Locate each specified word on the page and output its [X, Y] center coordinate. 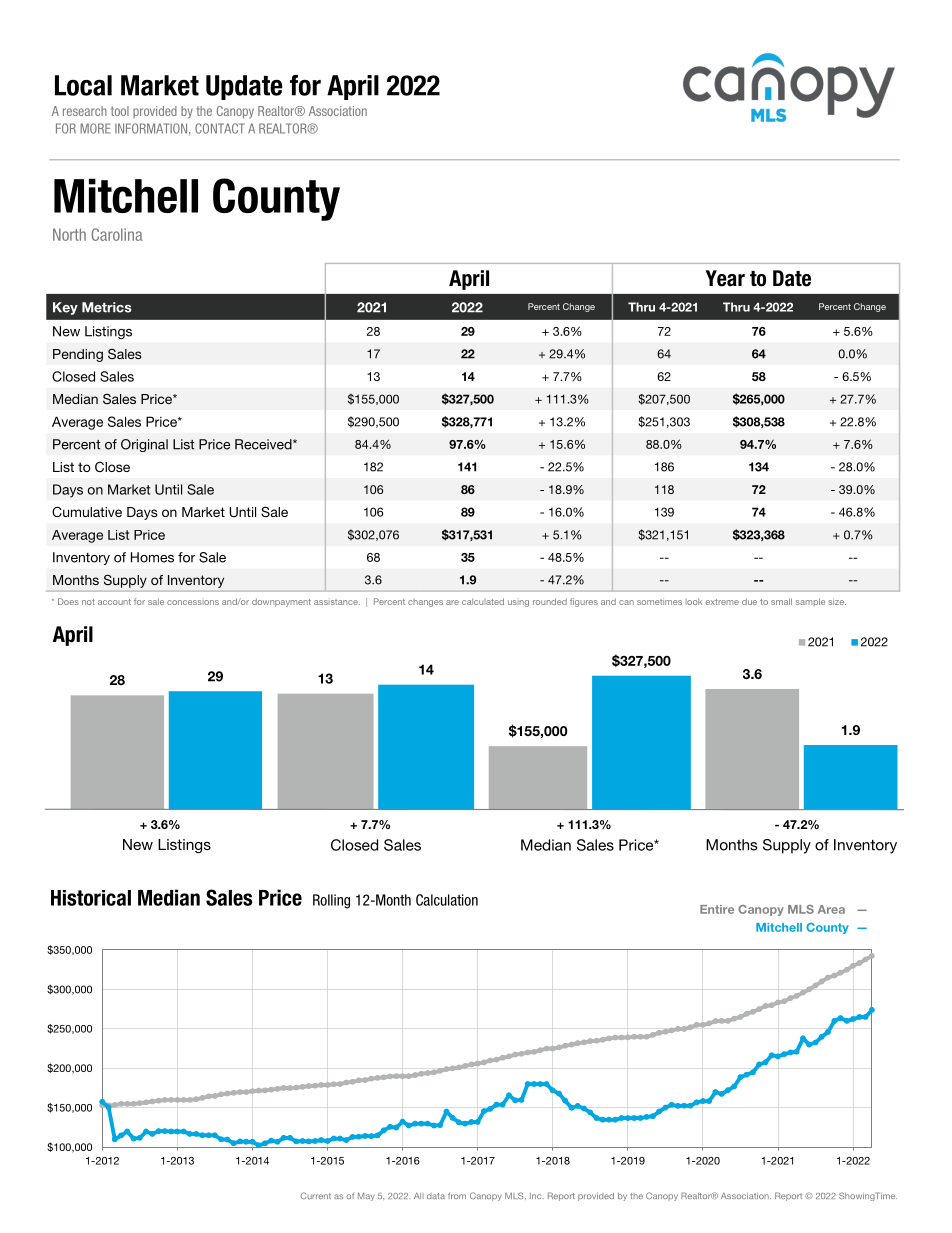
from [457, 1196]
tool [120, 111]
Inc [537, 1196]
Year [725, 278]
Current [316, 1195]
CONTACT [220, 128]
